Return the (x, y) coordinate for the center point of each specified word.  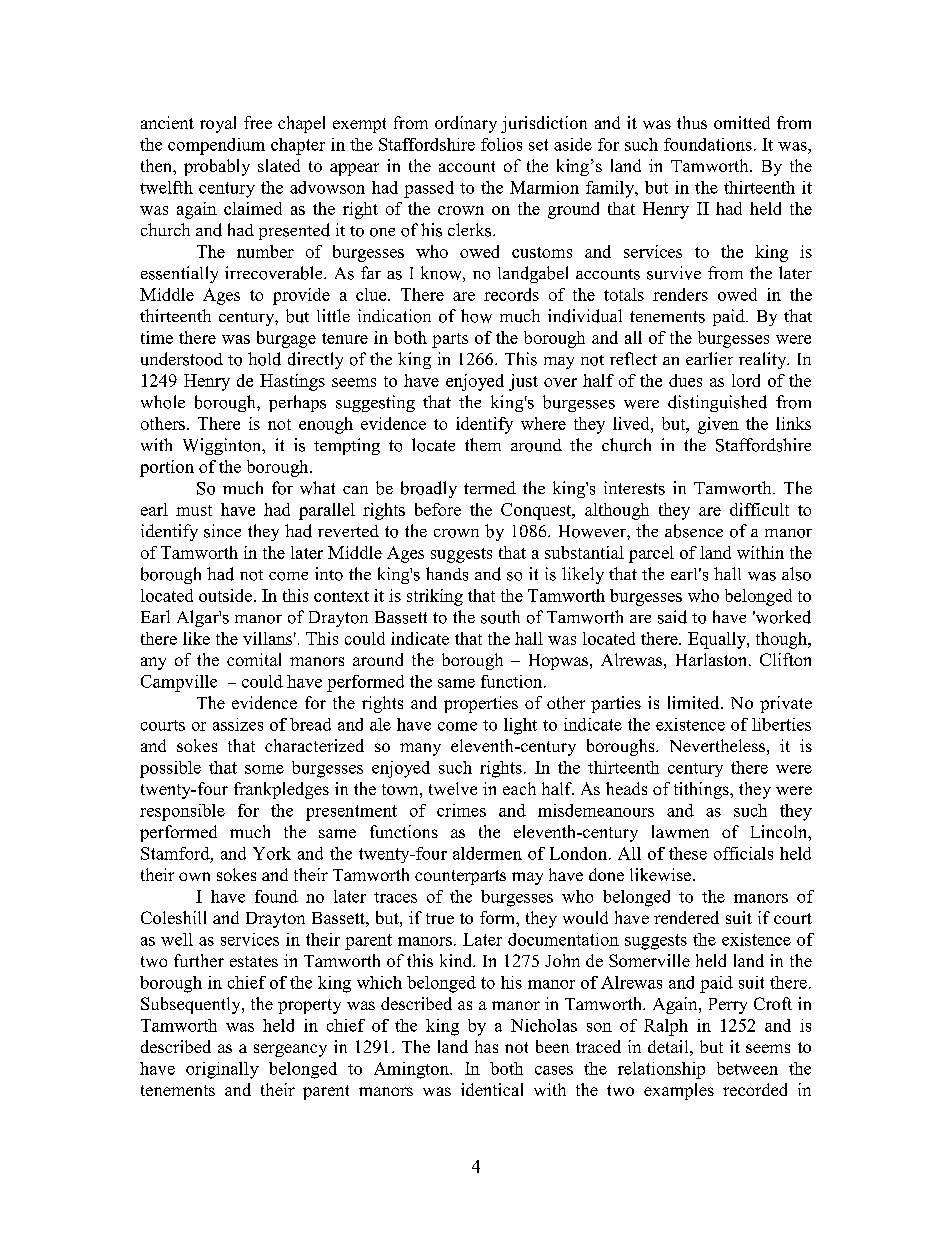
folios (501, 144)
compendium (216, 146)
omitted (742, 122)
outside (225, 595)
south (500, 617)
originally (222, 1070)
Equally (718, 640)
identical (492, 1089)
